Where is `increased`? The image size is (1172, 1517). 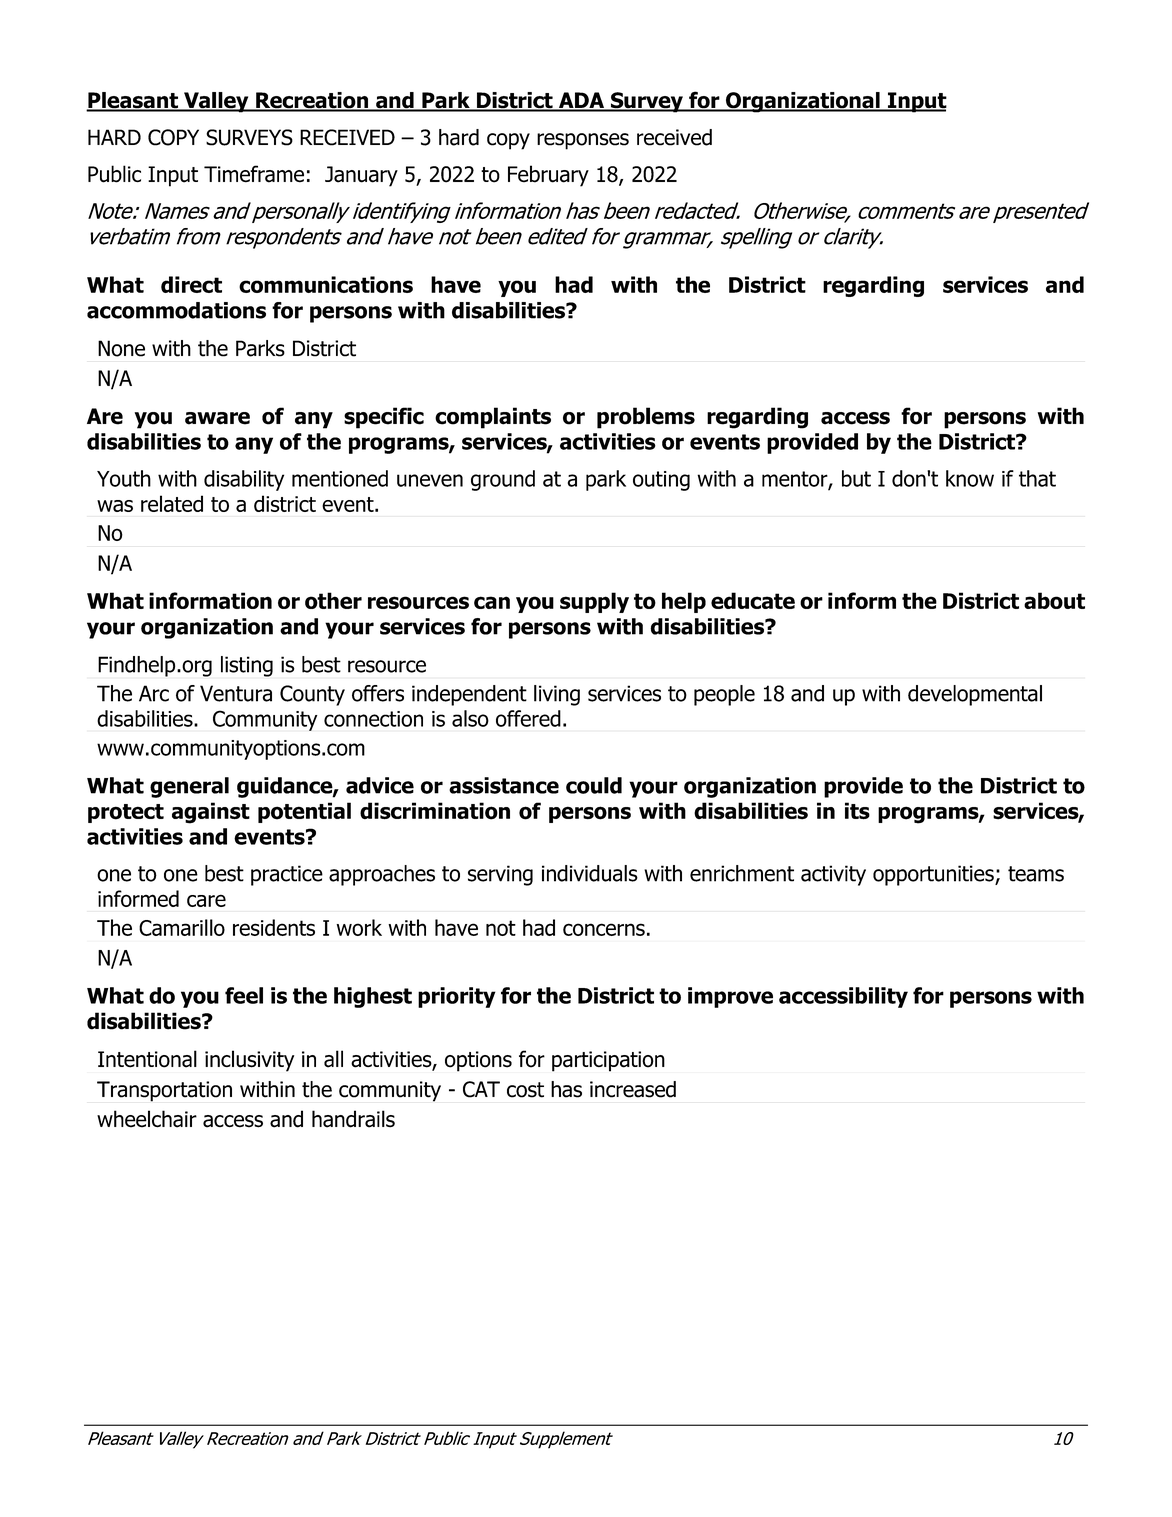
increased is located at coordinates (633, 1089).
